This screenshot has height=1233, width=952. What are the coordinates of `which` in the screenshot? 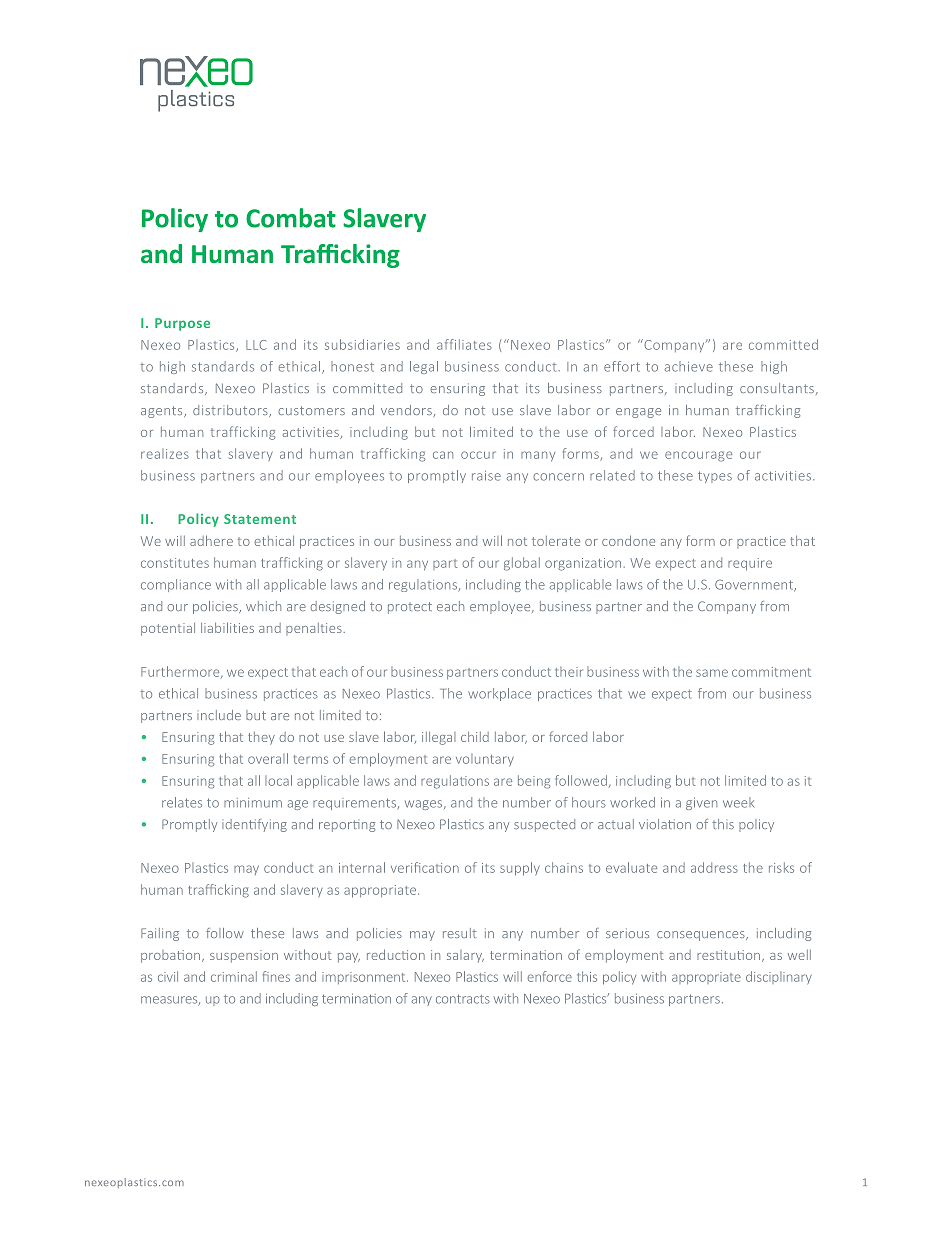 It's located at (263, 606).
